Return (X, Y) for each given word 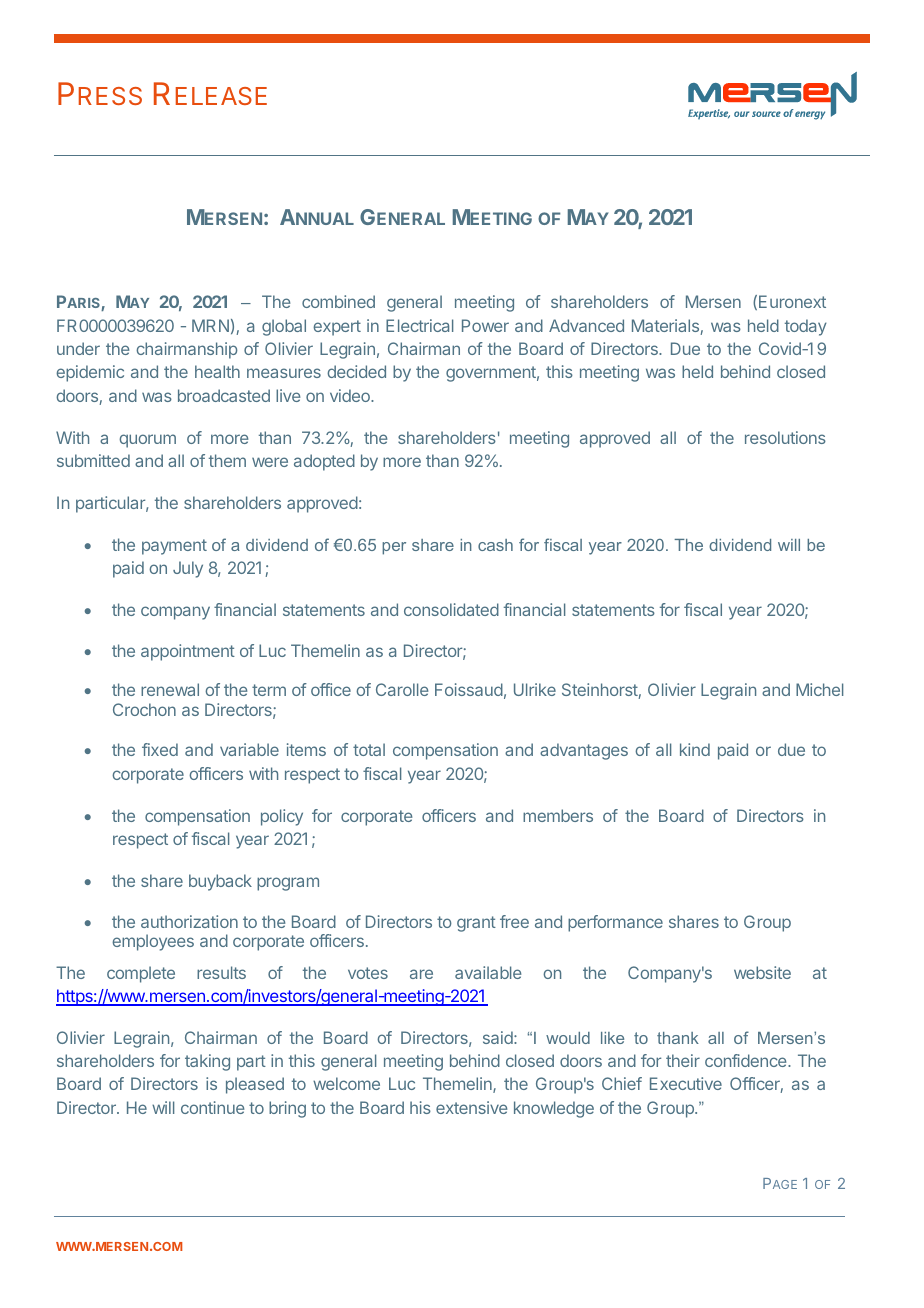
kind (695, 749)
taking (207, 1062)
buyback (220, 882)
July (188, 569)
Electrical (419, 325)
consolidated (451, 609)
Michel (819, 689)
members (558, 815)
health (217, 371)
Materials (666, 327)
